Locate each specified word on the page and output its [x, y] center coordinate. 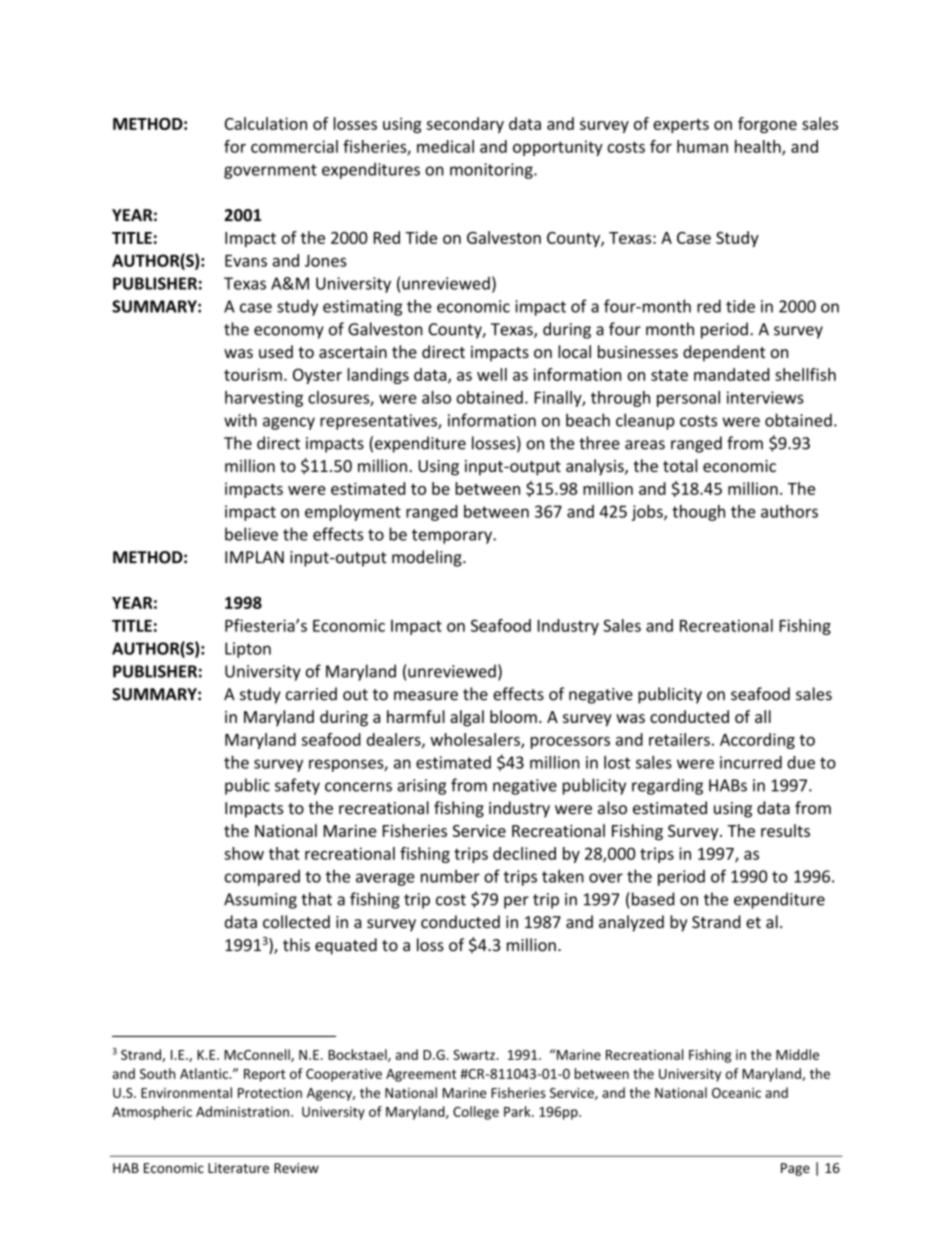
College [476, 1113]
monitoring [492, 171]
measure [426, 696]
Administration [242, 1111]
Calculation [266, 123]
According [757, 741]
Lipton [248, 650]
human [702, 146]
